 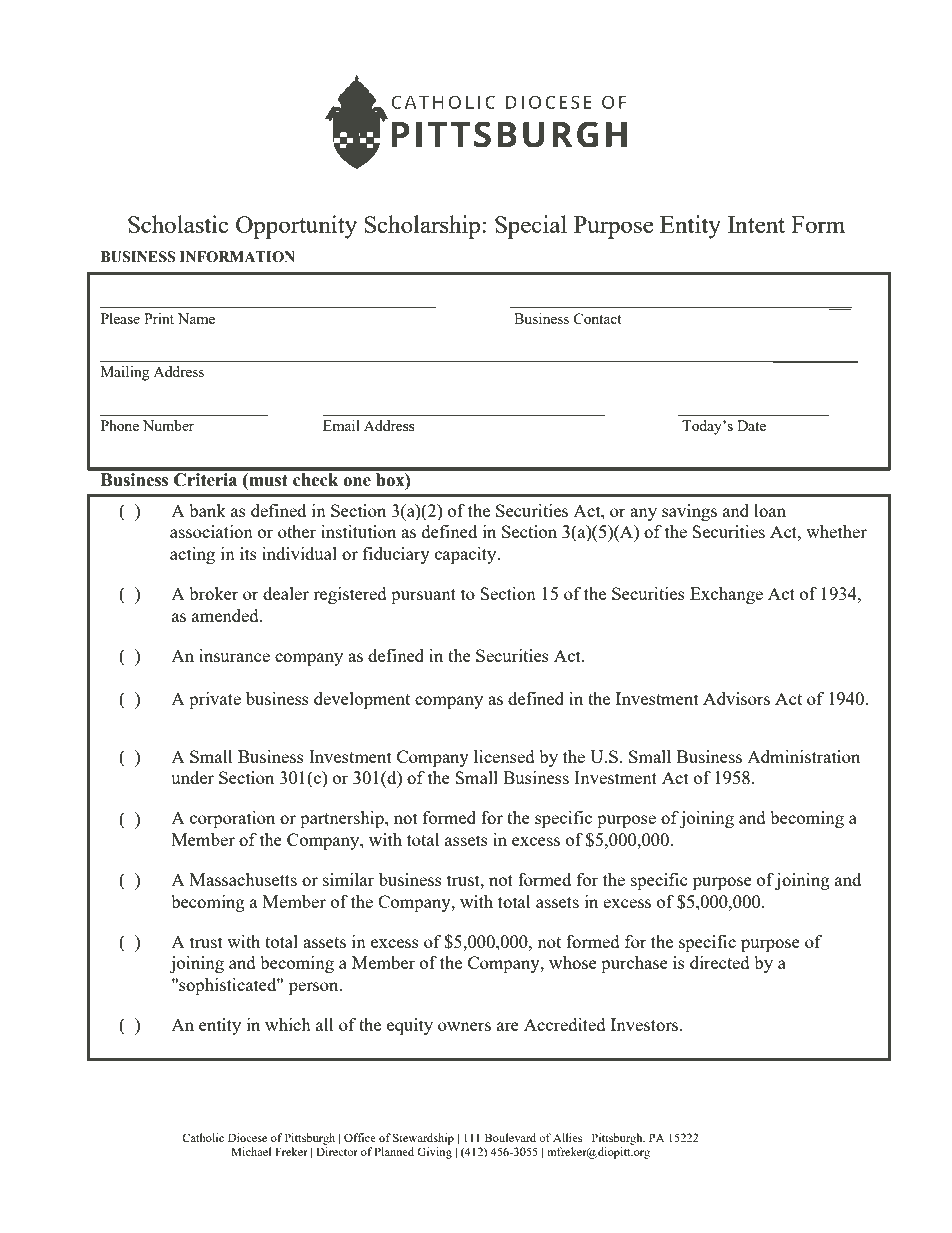 What do you see at coordinates (756, 224) in the page?
I see `Intent` at bounding box center [756, 224].
